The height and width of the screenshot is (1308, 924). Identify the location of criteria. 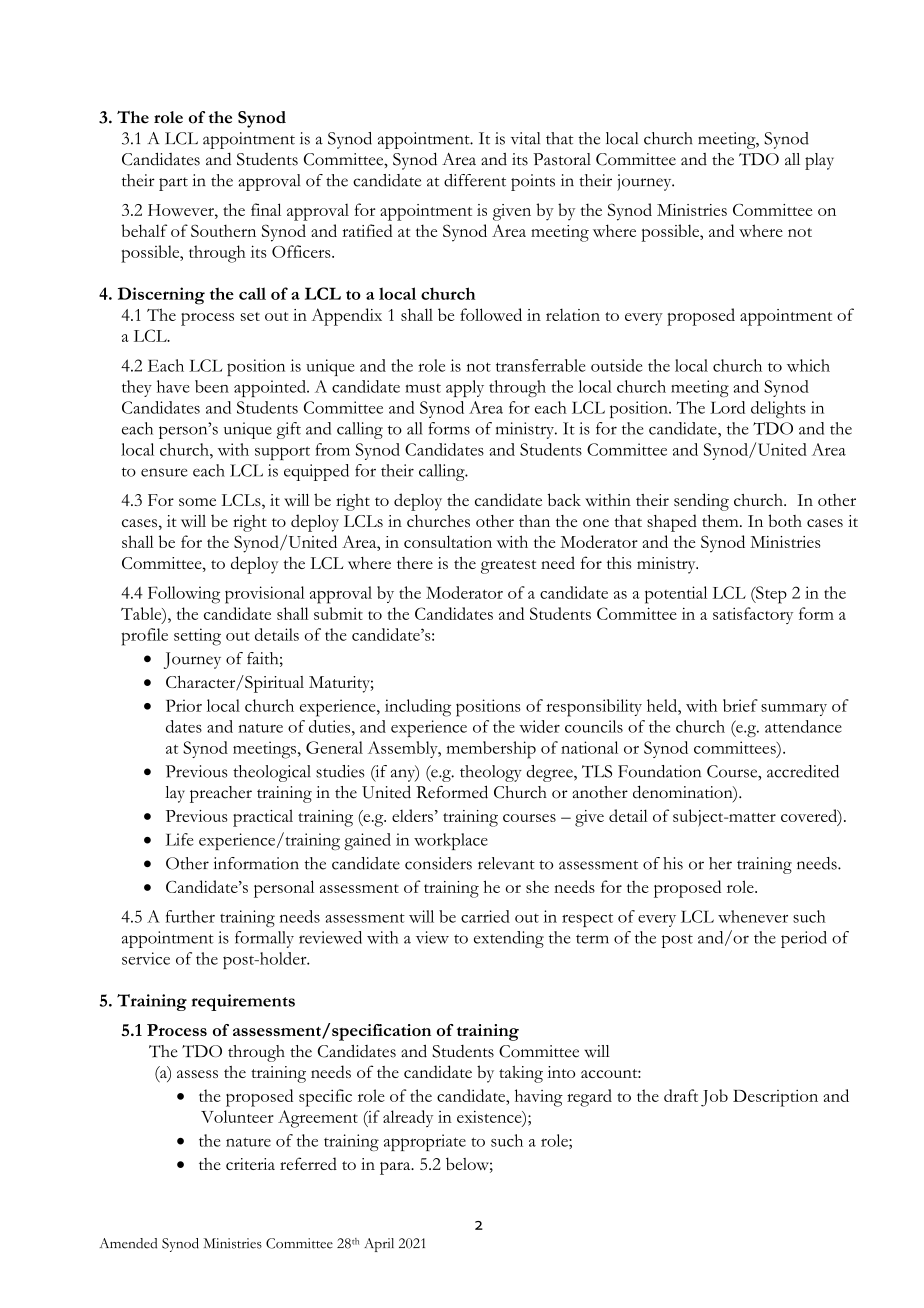
(250, 1164).
